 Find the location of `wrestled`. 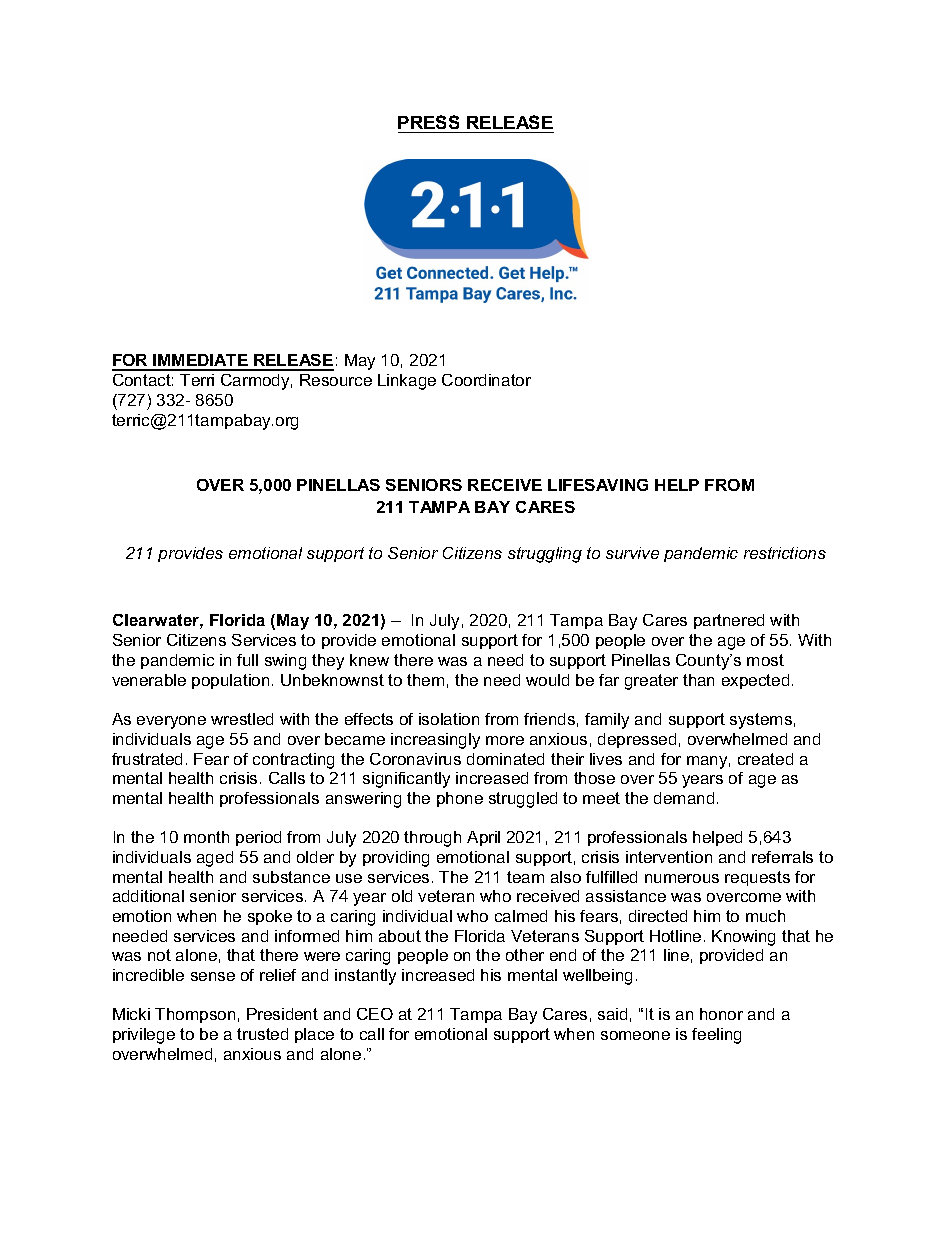

wrestled is located at coordinates (242, 719).
